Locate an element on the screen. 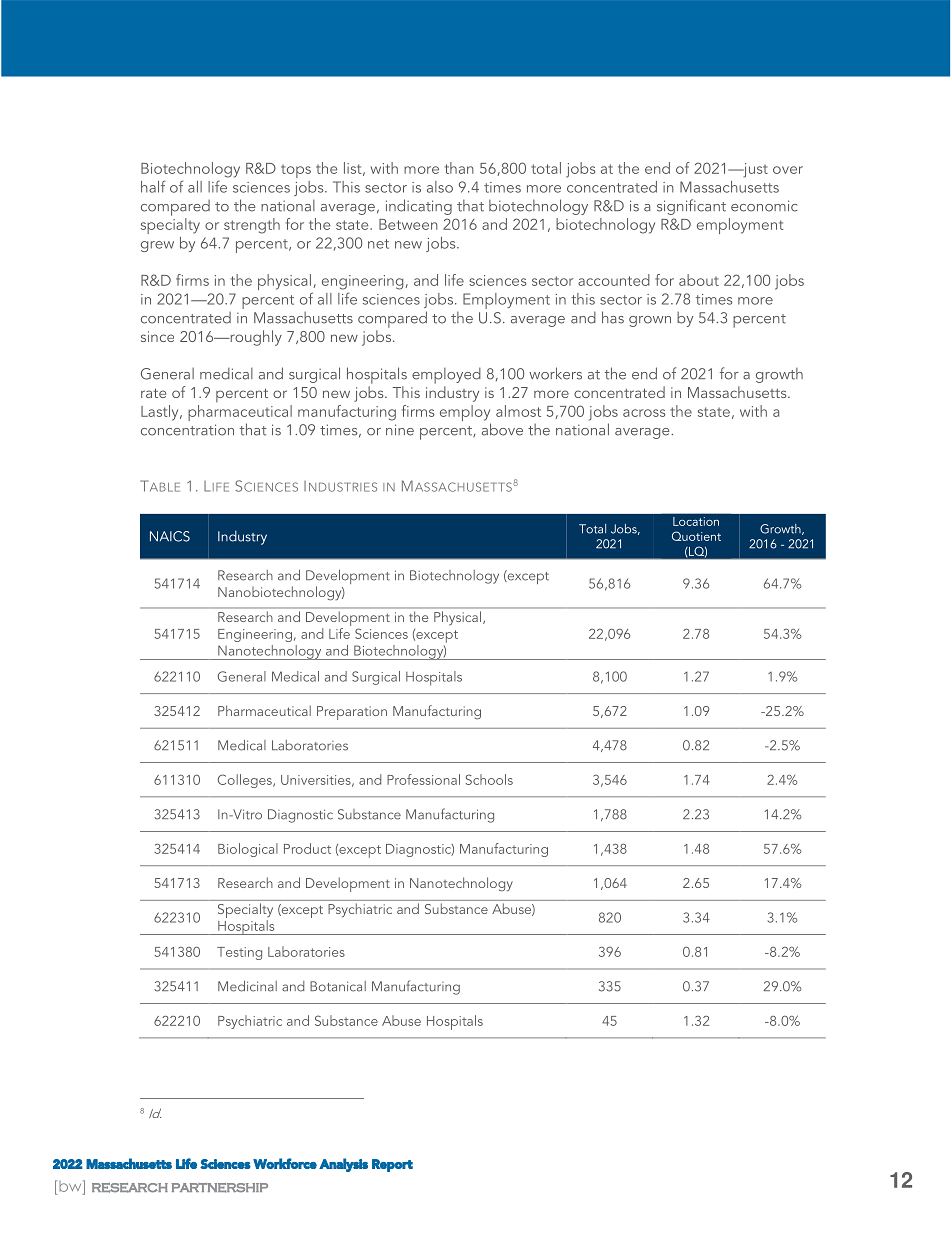  across is located at coordinates (644, 413).
